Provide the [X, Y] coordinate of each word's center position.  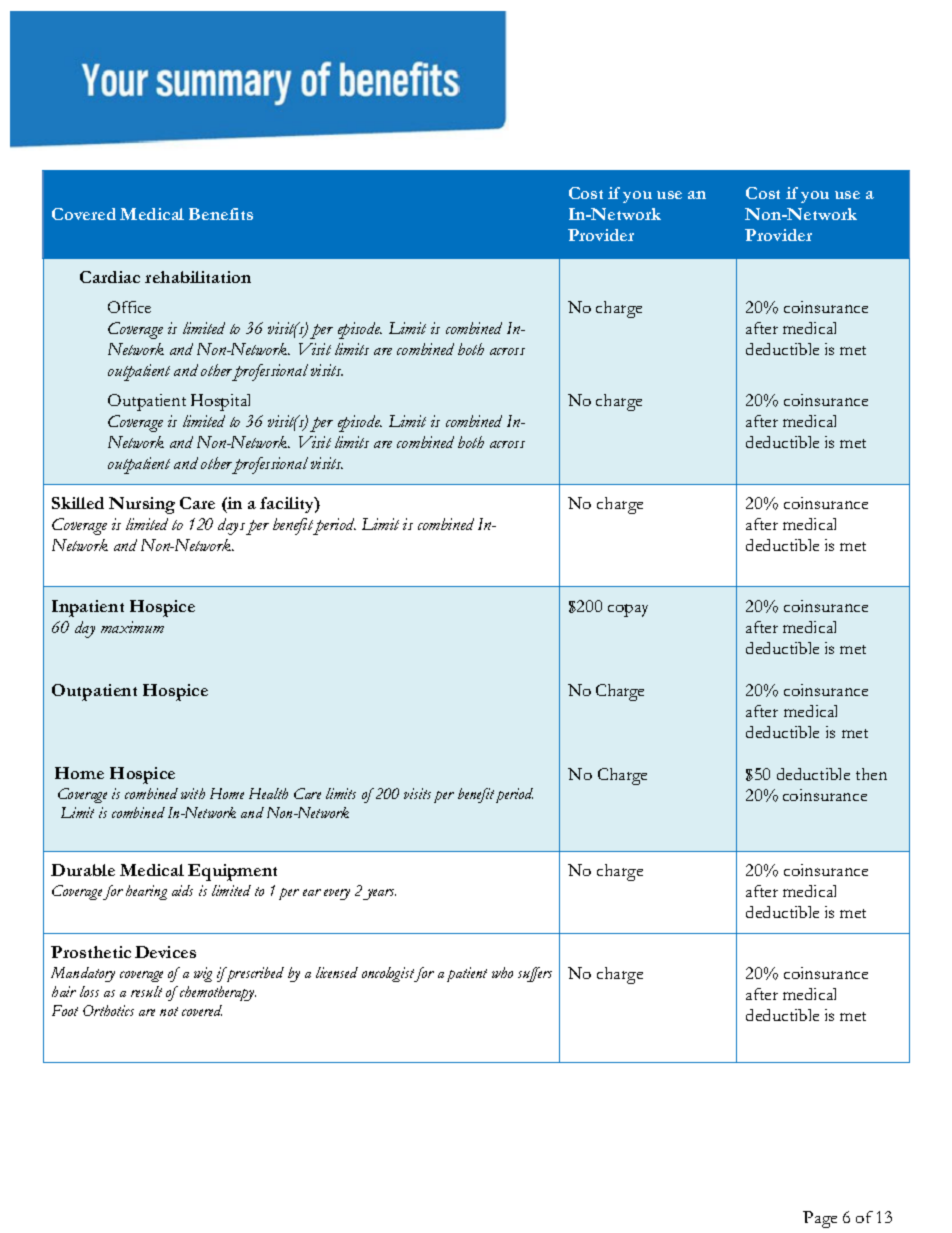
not [169, 1011]
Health [268, 793]
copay [628, 610]
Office [129, 307]
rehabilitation [198, 277]
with [193, 793]
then [871, 774]
